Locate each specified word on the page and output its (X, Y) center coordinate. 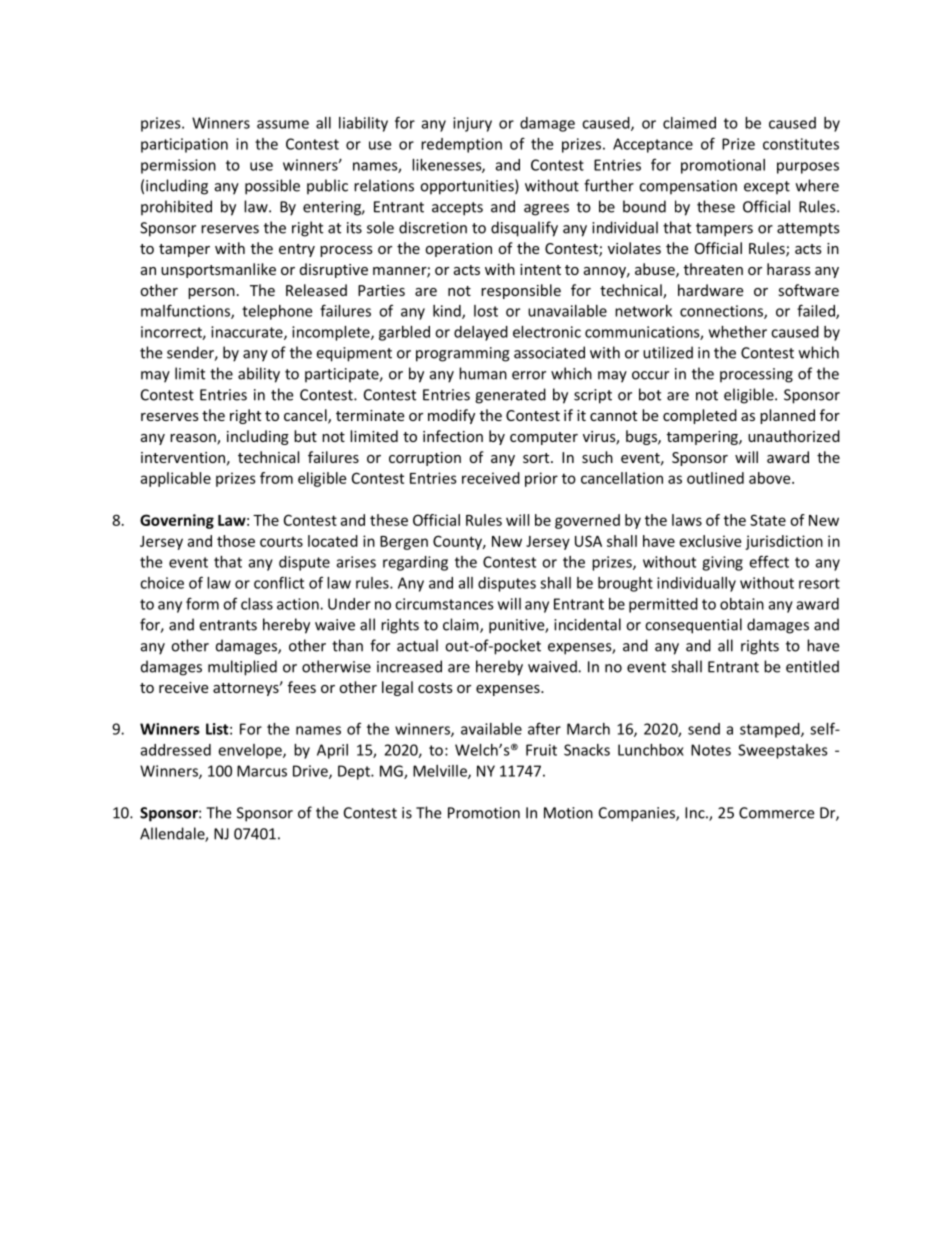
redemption (461, 145)
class (257, 604)
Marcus (262, 771)
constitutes (801, 144)
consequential (693, 626)
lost (486, 311)
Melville (441, 772)
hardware (710, 290)
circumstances (444, 604)
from (276, 478)
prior (541, 479)
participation (184, 145)
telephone (277, 312)
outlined (715, 478)
